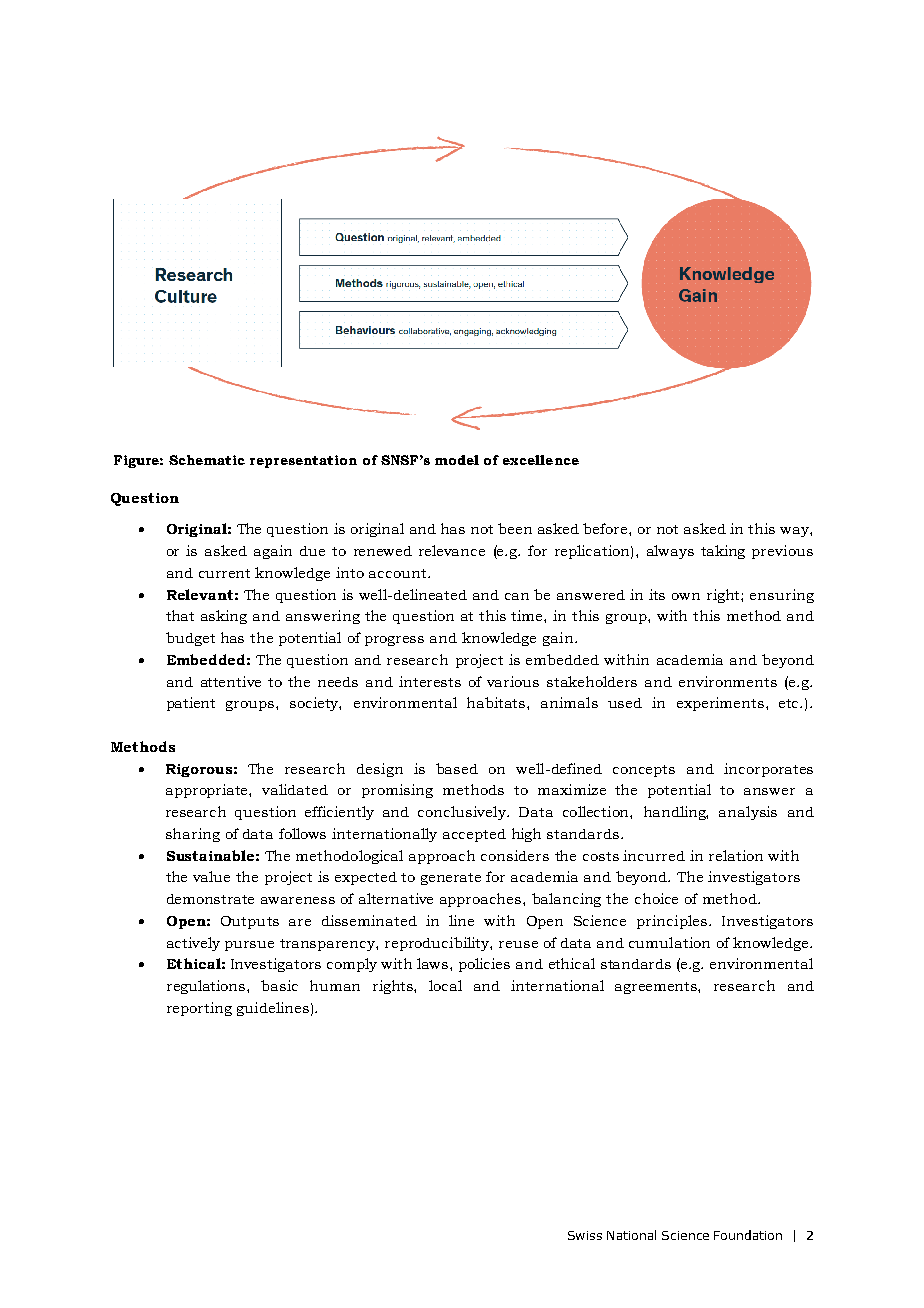 The width and height of the image is (924, 1308). I want to click on Schematic, so click(207, 460).
